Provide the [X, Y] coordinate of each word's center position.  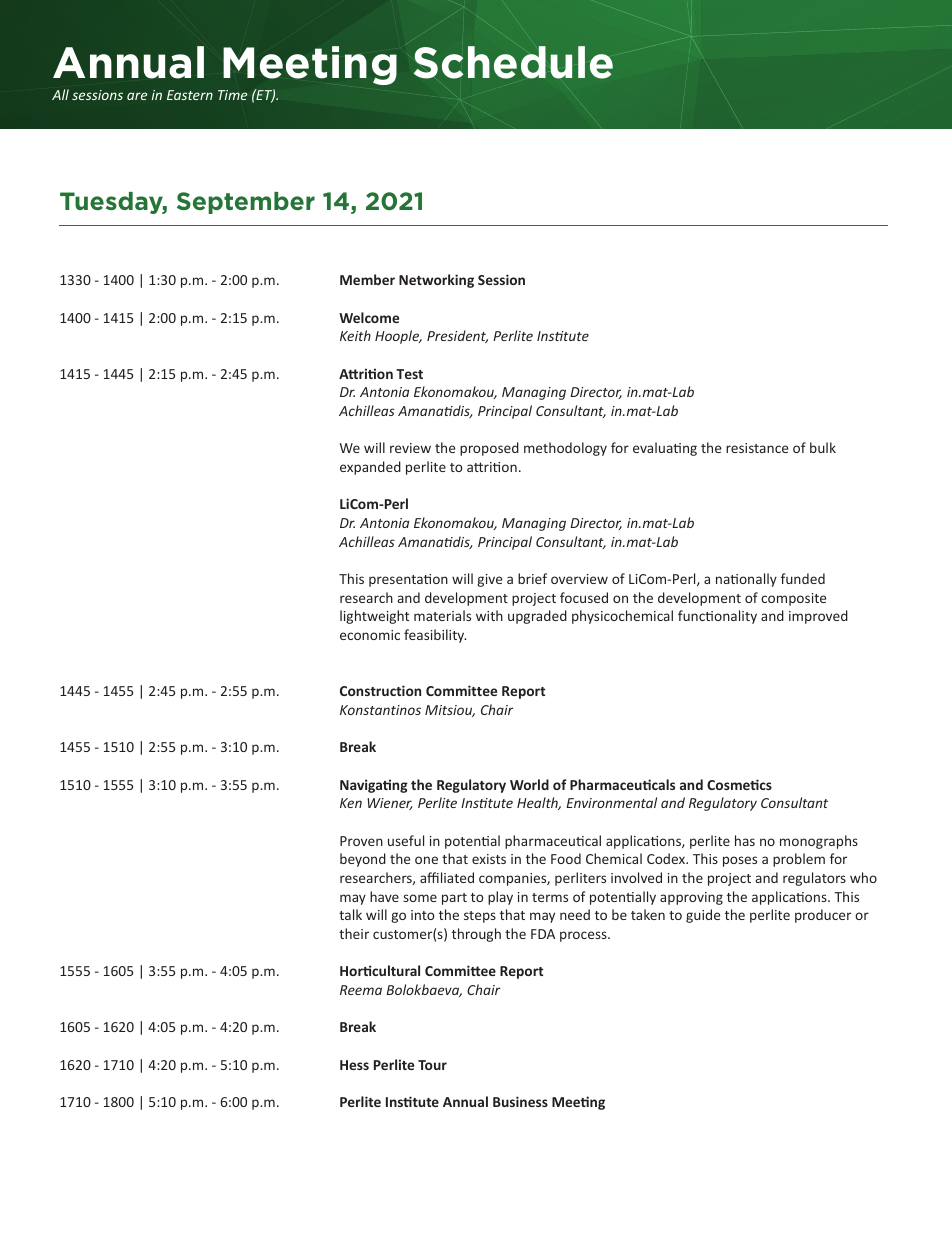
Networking [436, 281]
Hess [354, 1065]
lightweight [374, 617]
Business [520, 1101]
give [489, 580]
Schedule [513, 62]
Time [233, 95]
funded [803, 578]
